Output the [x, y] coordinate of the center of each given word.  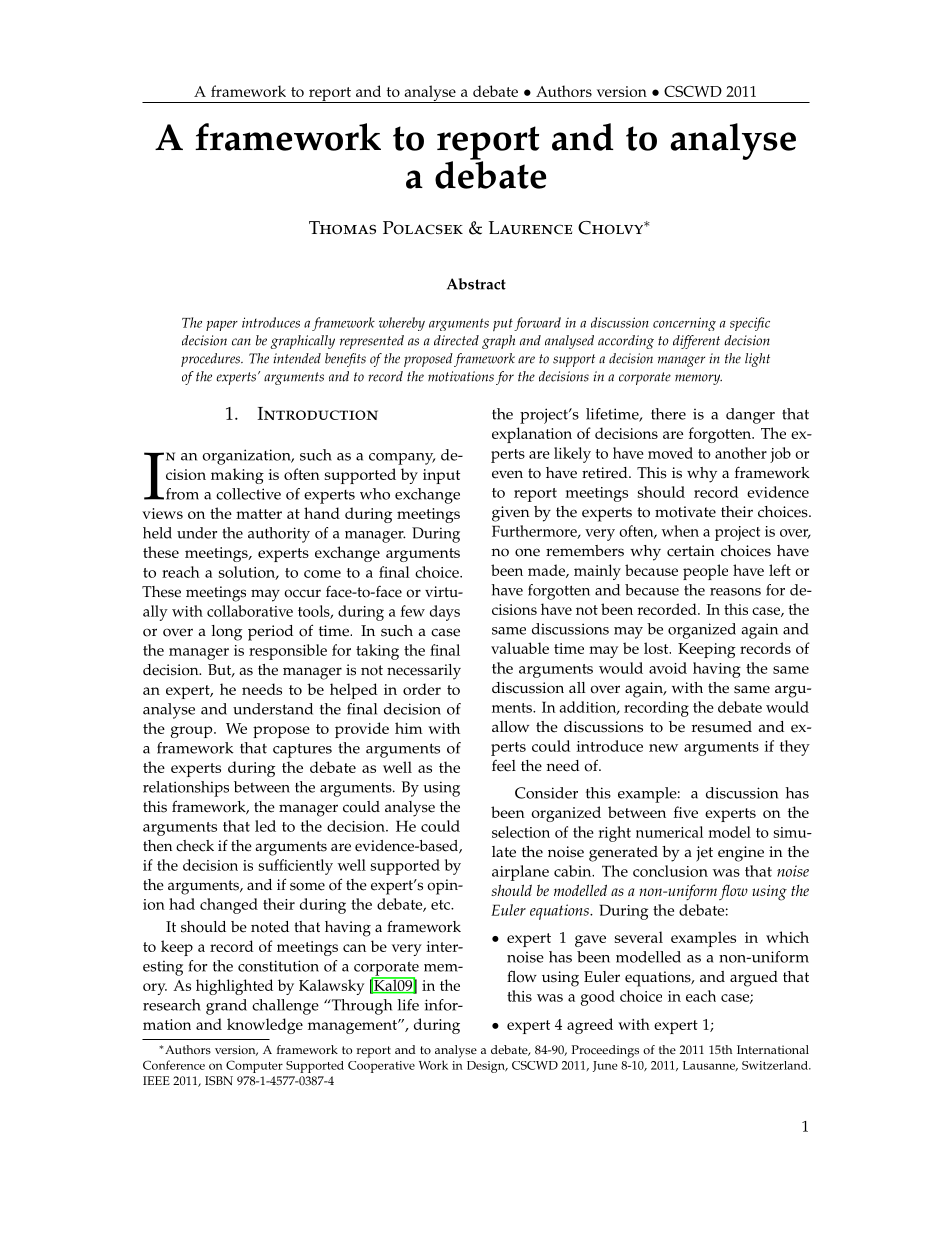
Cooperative [381, 1067]
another [741, 453]
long [227, 633]
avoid [668, 668]
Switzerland [776, 1065]
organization [248, 457]
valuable [520, 648]
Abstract [476, 284]
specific [750, 324]
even [507, 474]
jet [704, 854]
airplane [520, 873]
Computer [254, 1066]
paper [222, 326]
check [195, 846]
